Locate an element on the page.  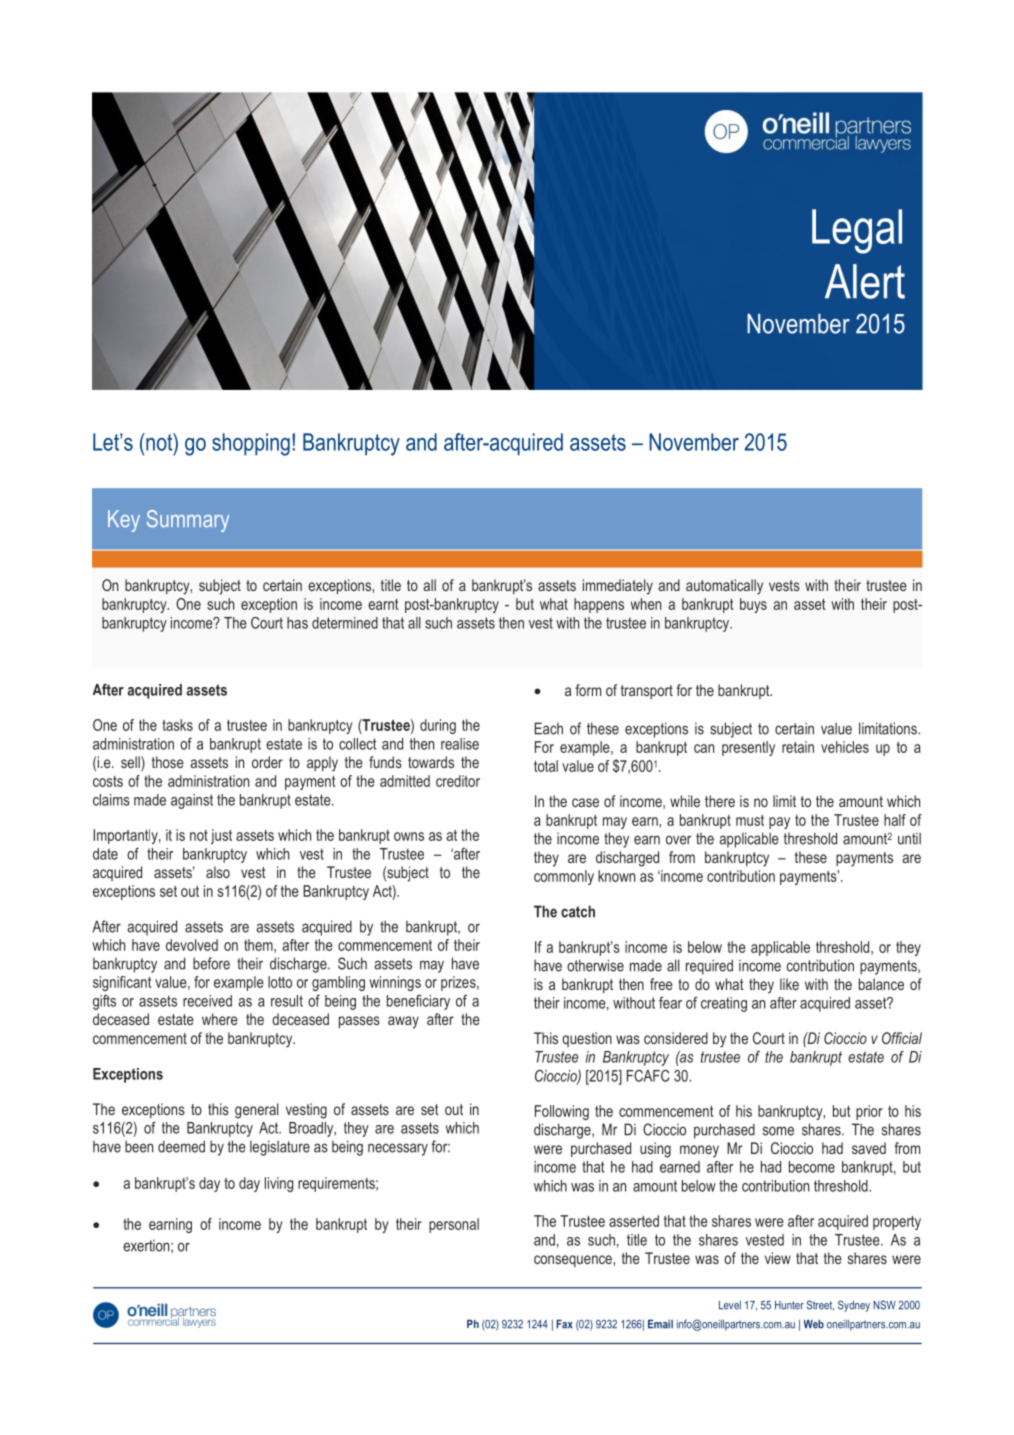
like is located at coordinates (789, 984).
